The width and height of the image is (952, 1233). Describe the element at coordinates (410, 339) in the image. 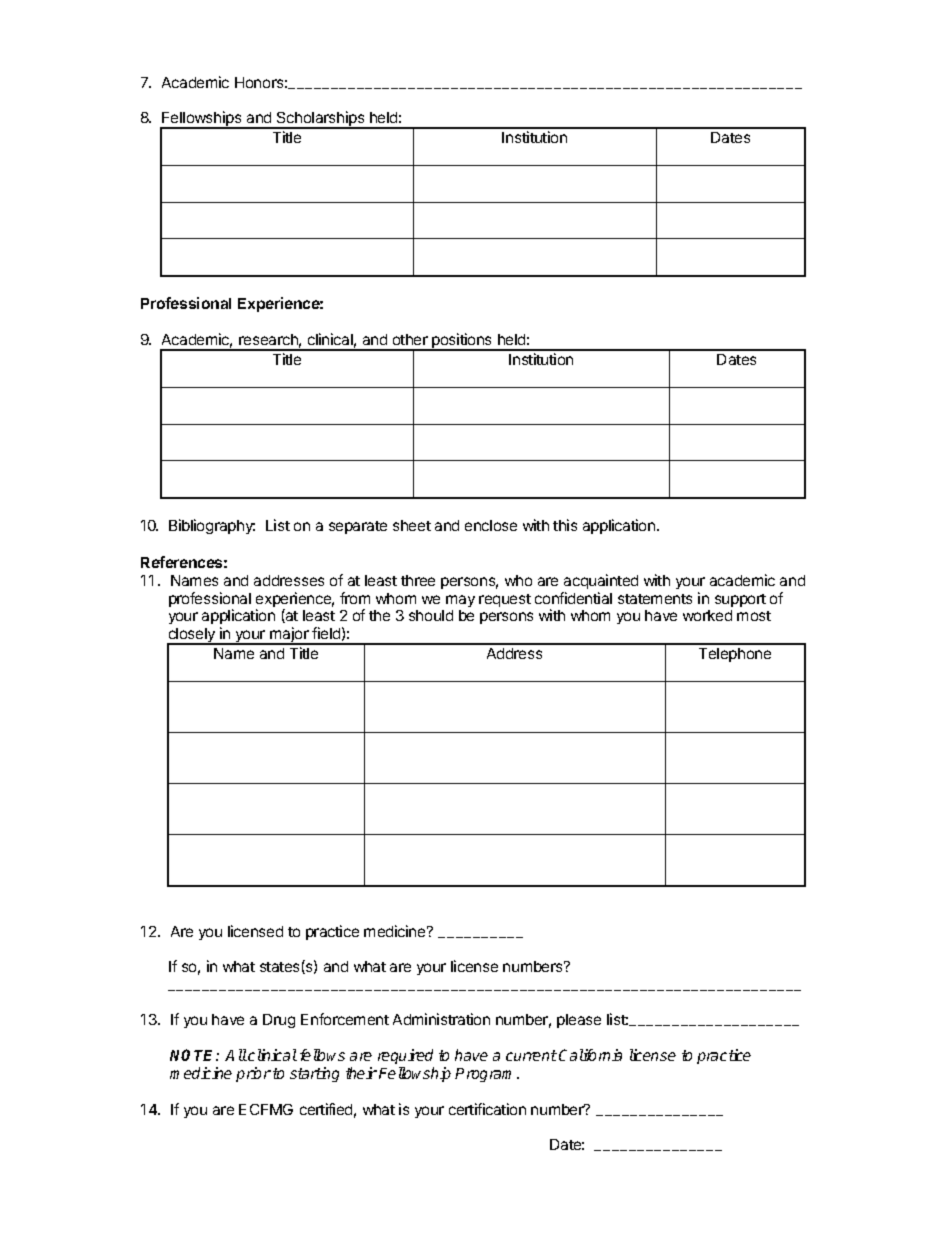

I see `other` at that location.
